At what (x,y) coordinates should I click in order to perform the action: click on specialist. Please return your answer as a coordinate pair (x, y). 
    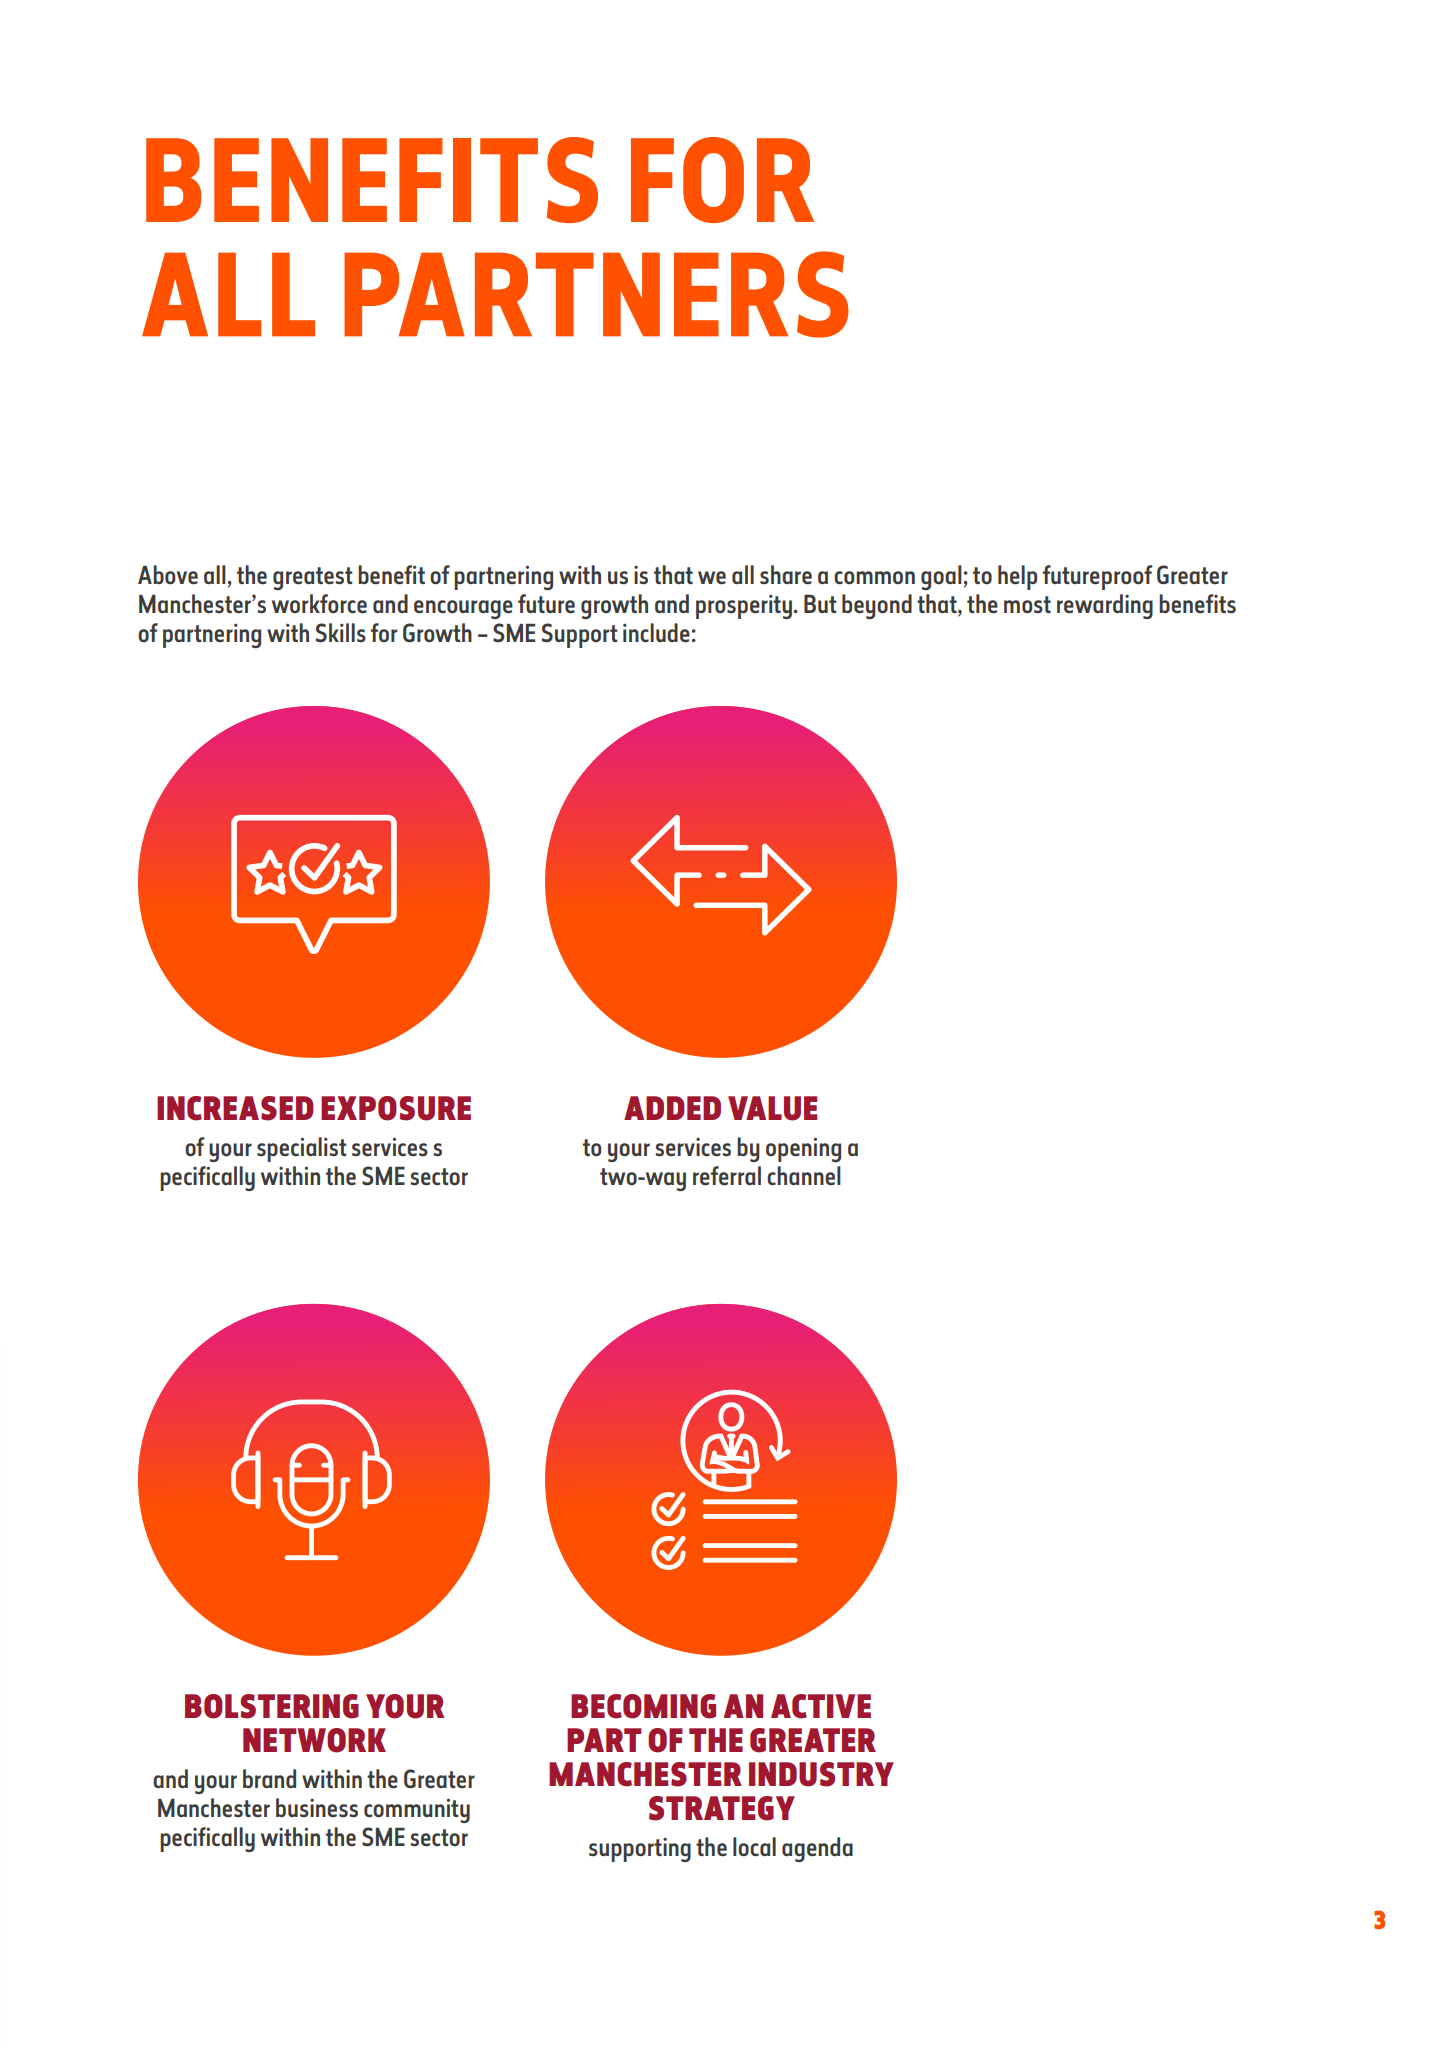
    Looking at the image, I should click on (302, 1149).
